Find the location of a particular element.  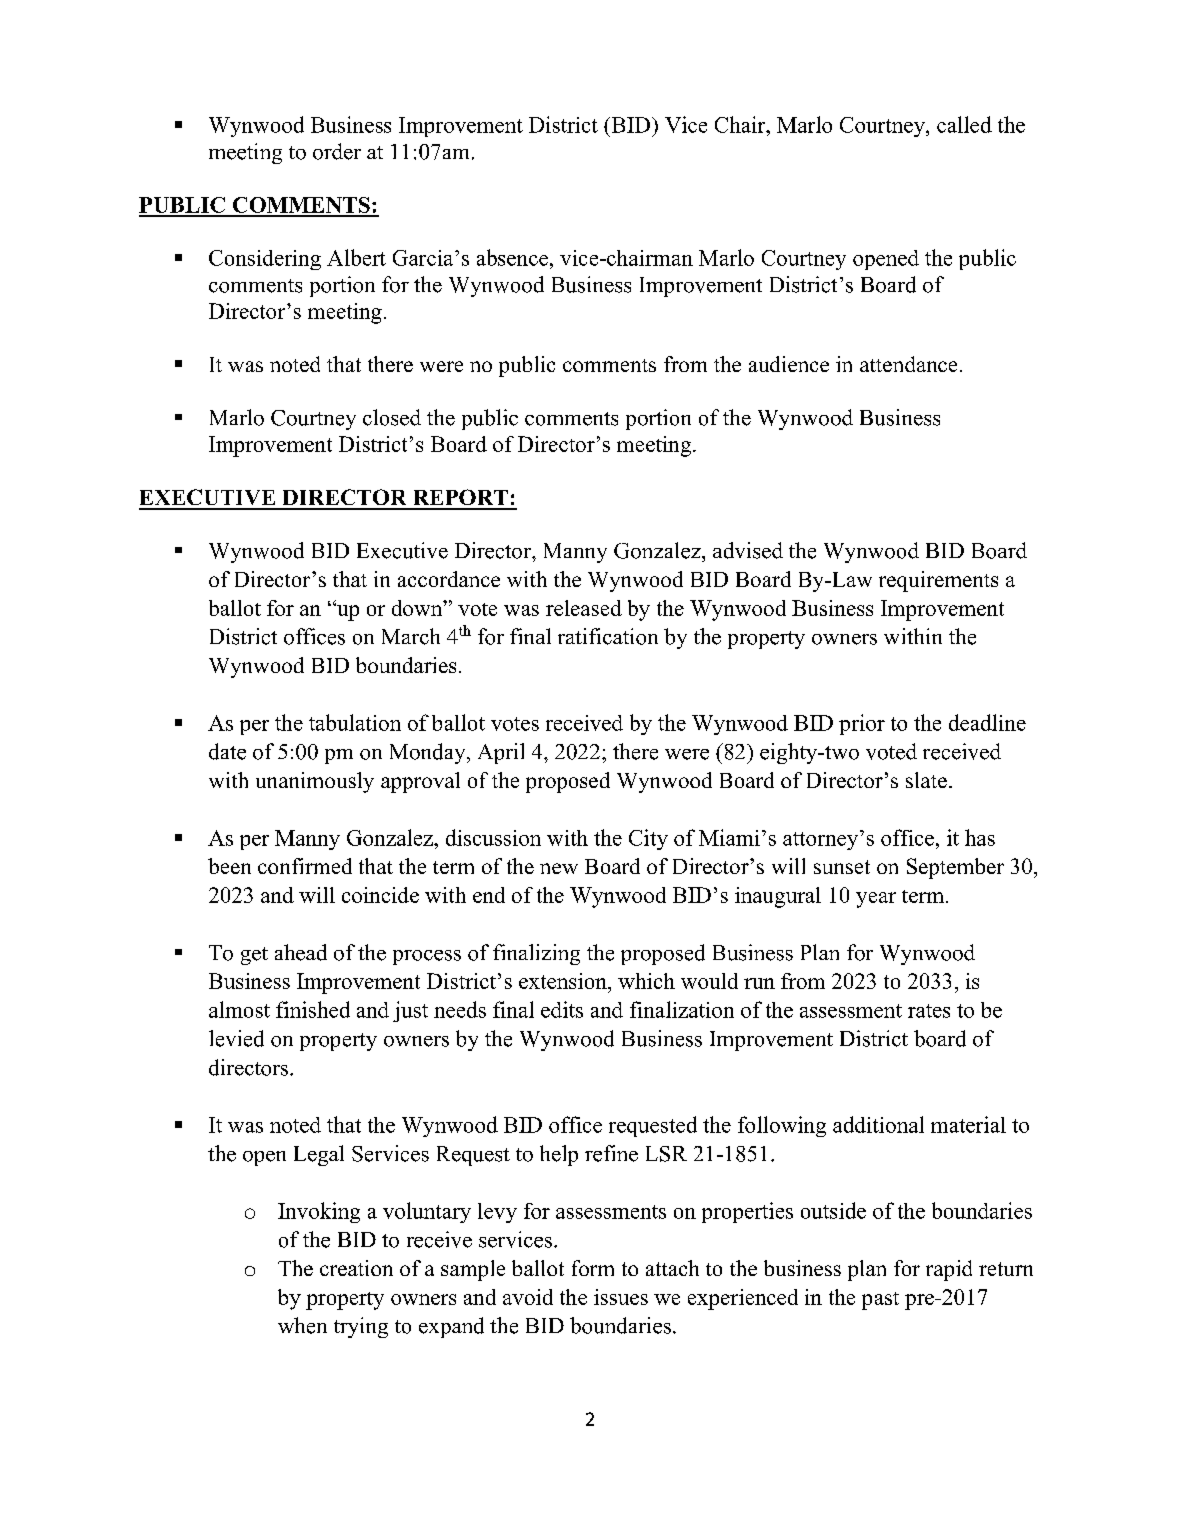

tabulation is located at coordinates (355, 722).
